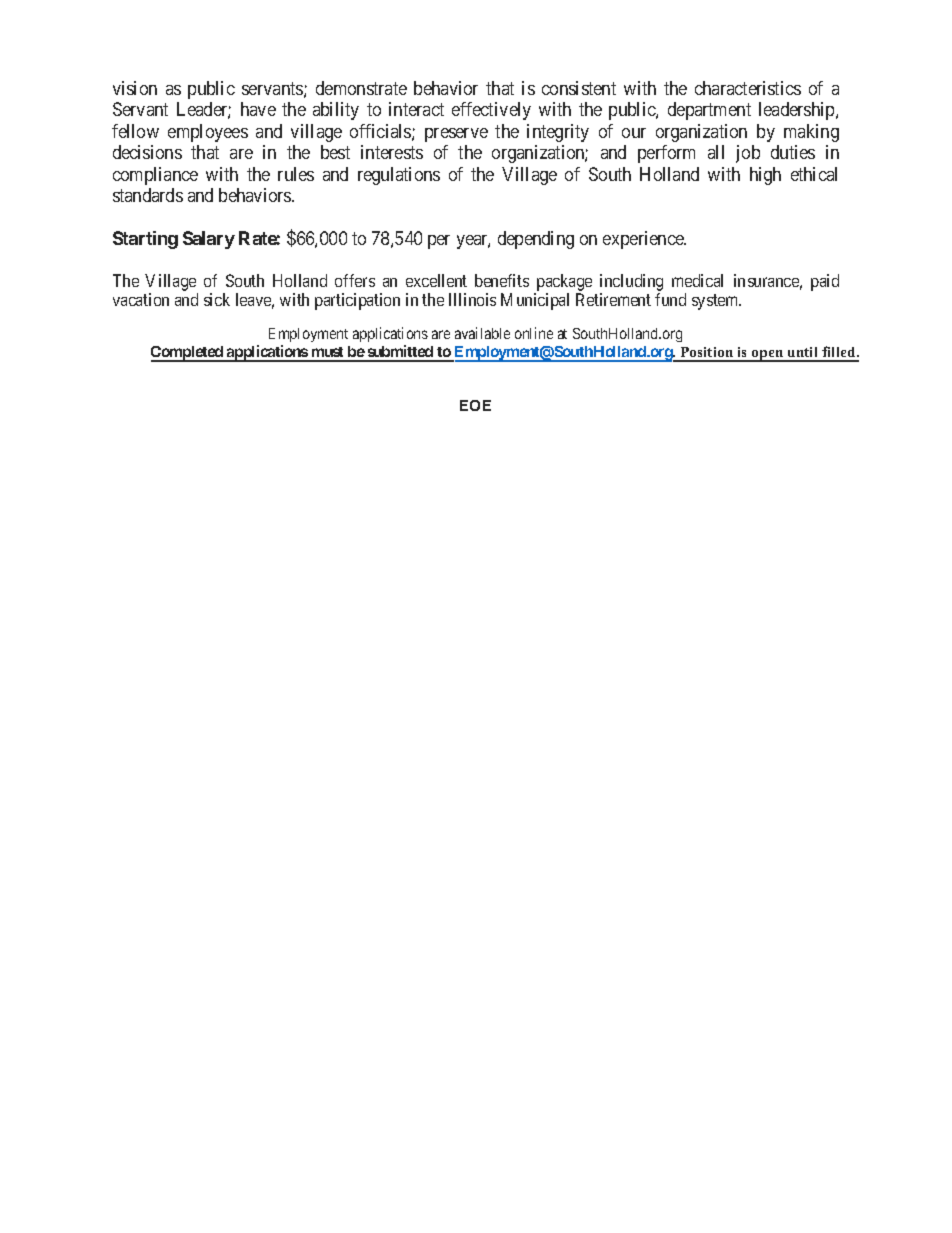  Describe the element at coordinates (748, 88) in the image. I see `characteristics` at that location.
